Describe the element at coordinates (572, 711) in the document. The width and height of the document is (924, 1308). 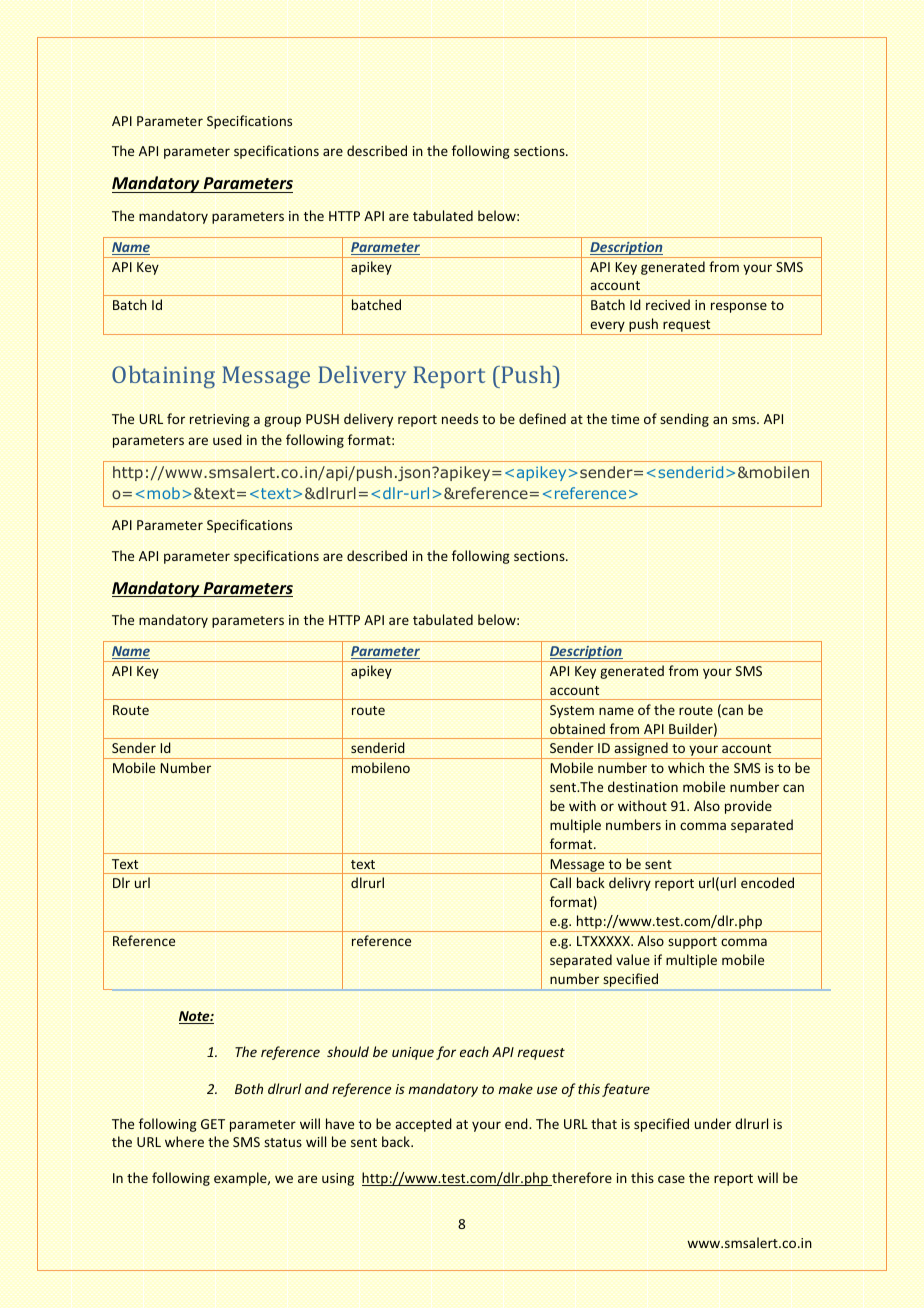
I see `System` at that location.
